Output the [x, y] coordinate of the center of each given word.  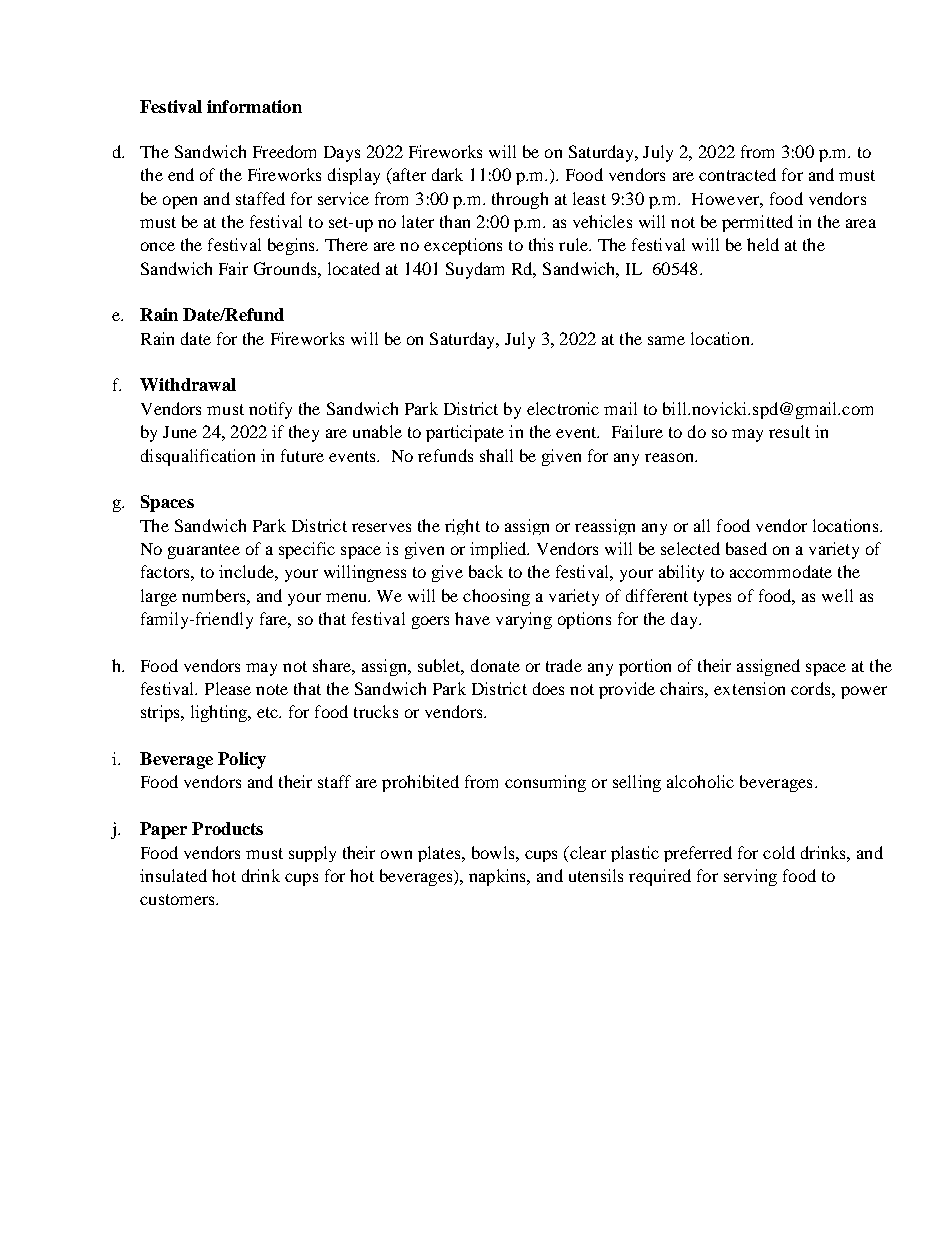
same [666, 340]
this [541, 244]
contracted [737, 174]
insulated [173, 875]
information [254, 106]
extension [749, 688]
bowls [494, 852]
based [746, 548]
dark [447, 174]
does [548, 688]
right [462, 527]
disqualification [198, 457]
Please [228, 688]
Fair [233, 268]
